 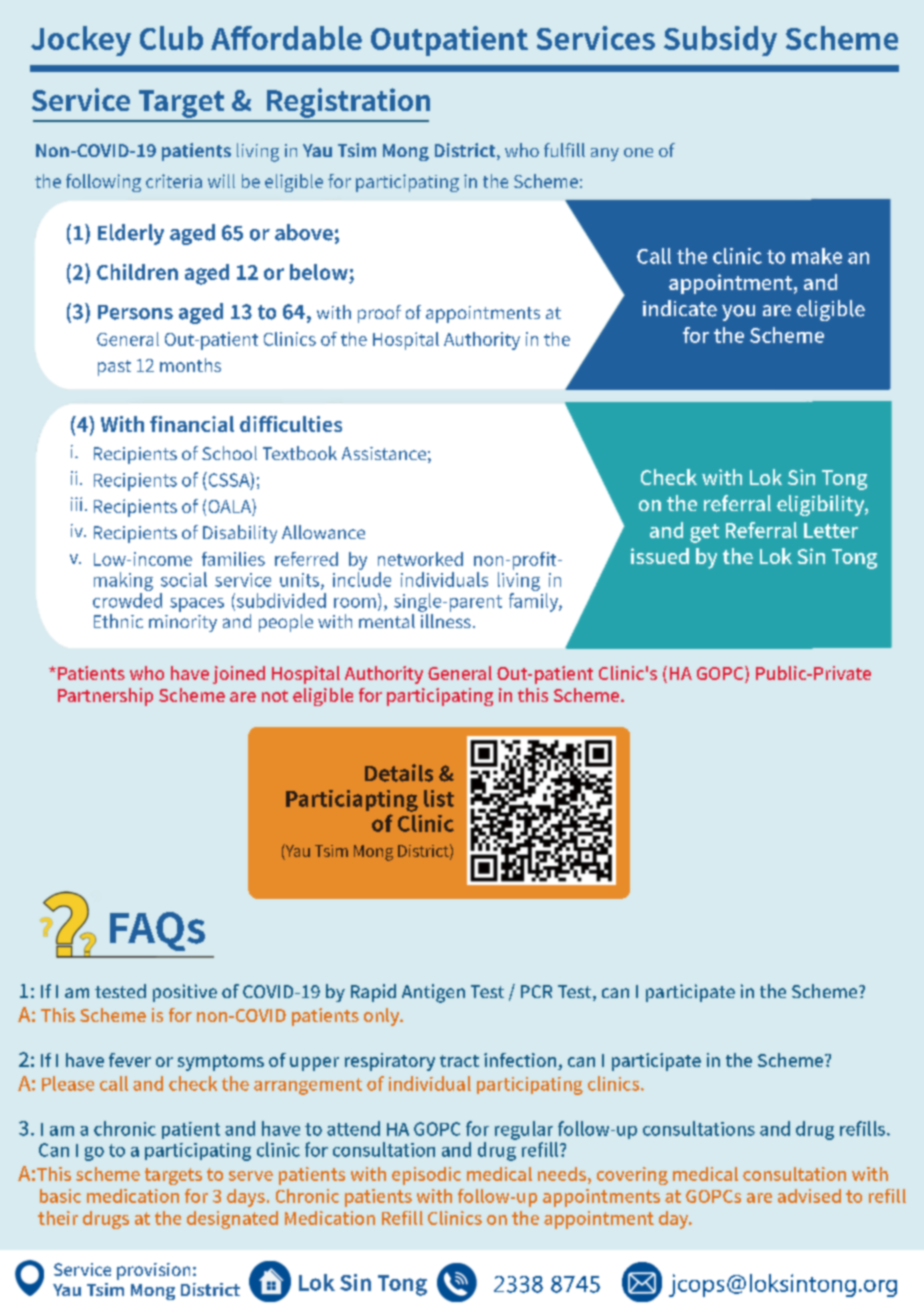 I want to click on illness, so click(x=446, y=621).
